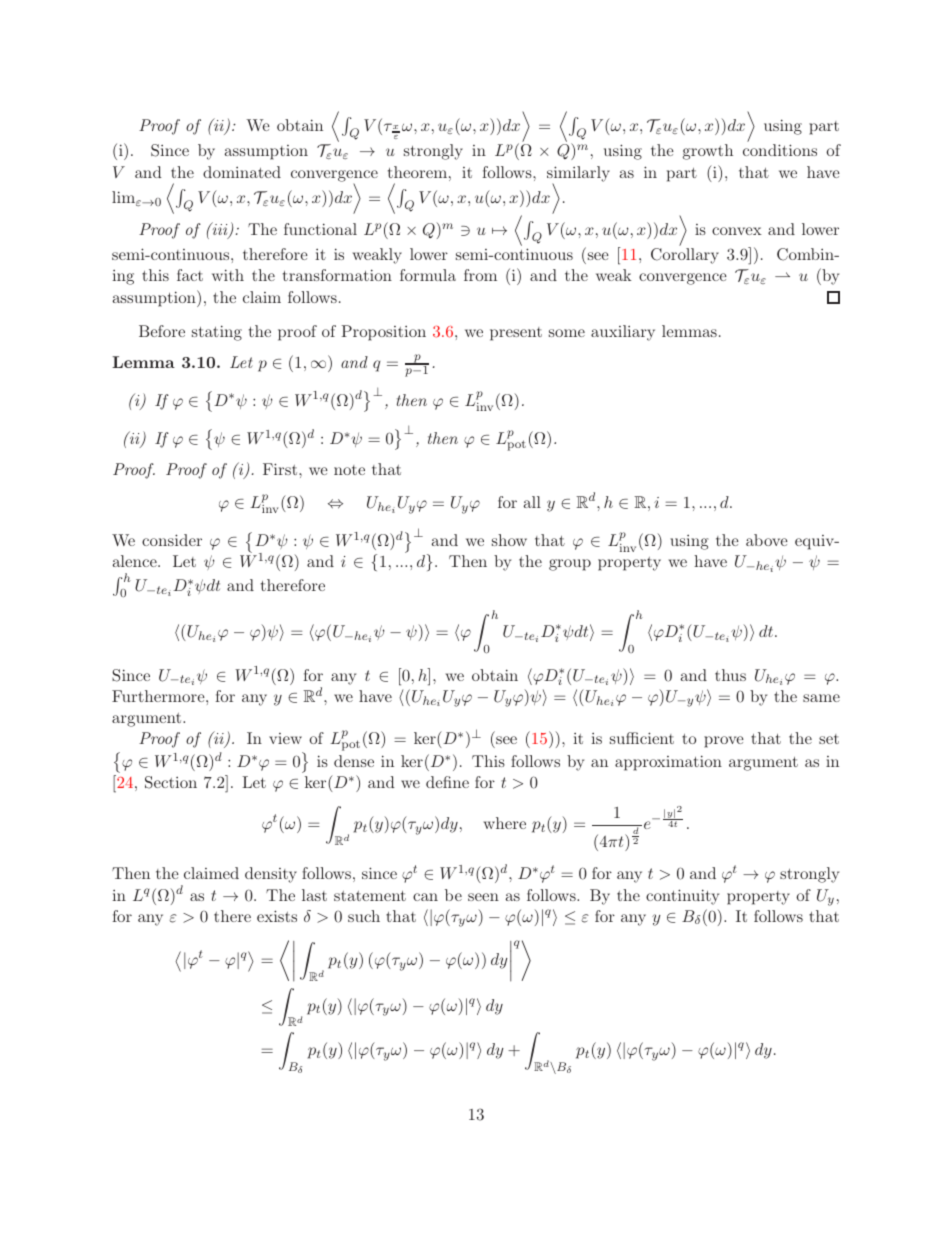  I want to click on dominated, so click(242, 172).
